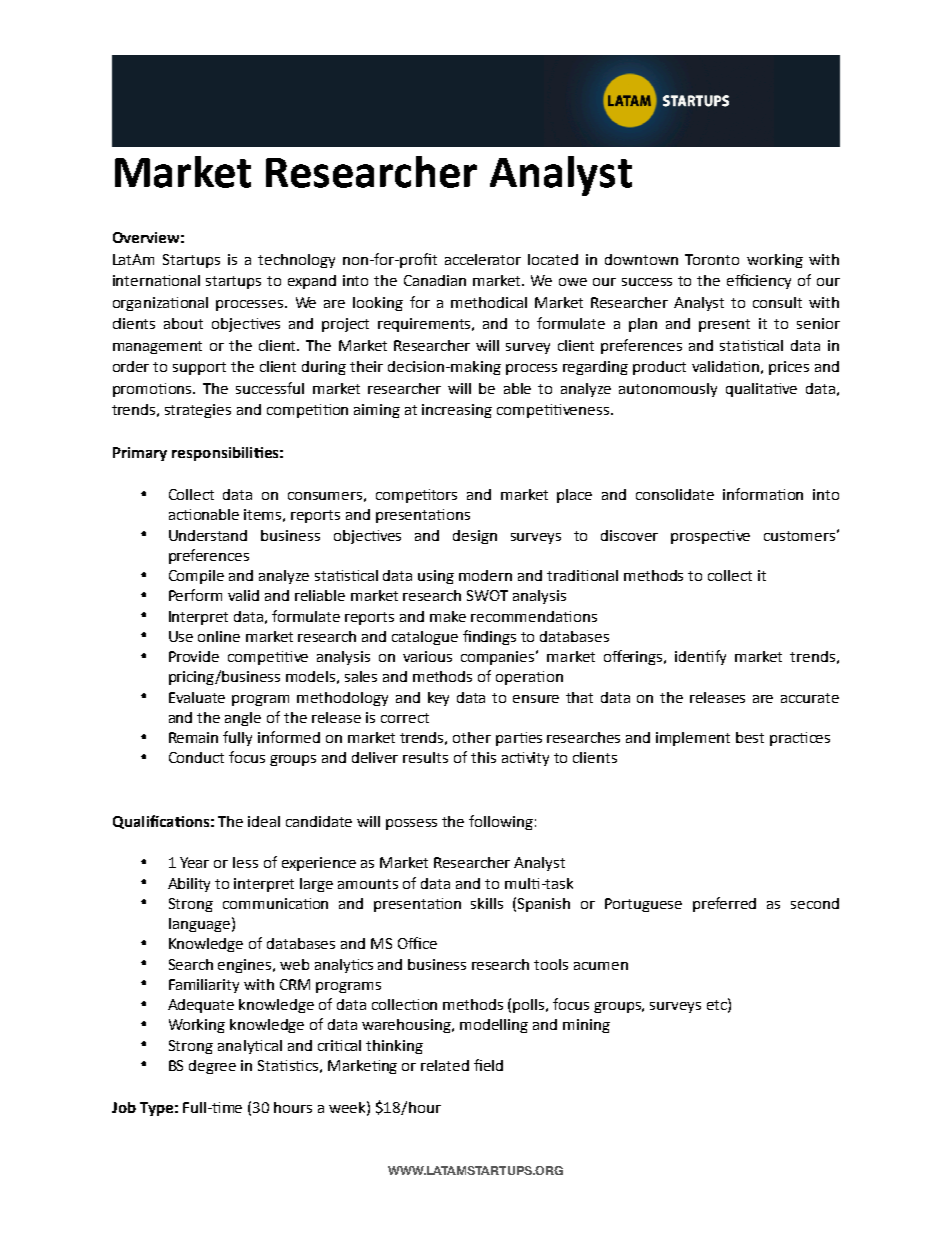 The image size is (952, 1233). I want to click on degree, so click(212, 1067).
